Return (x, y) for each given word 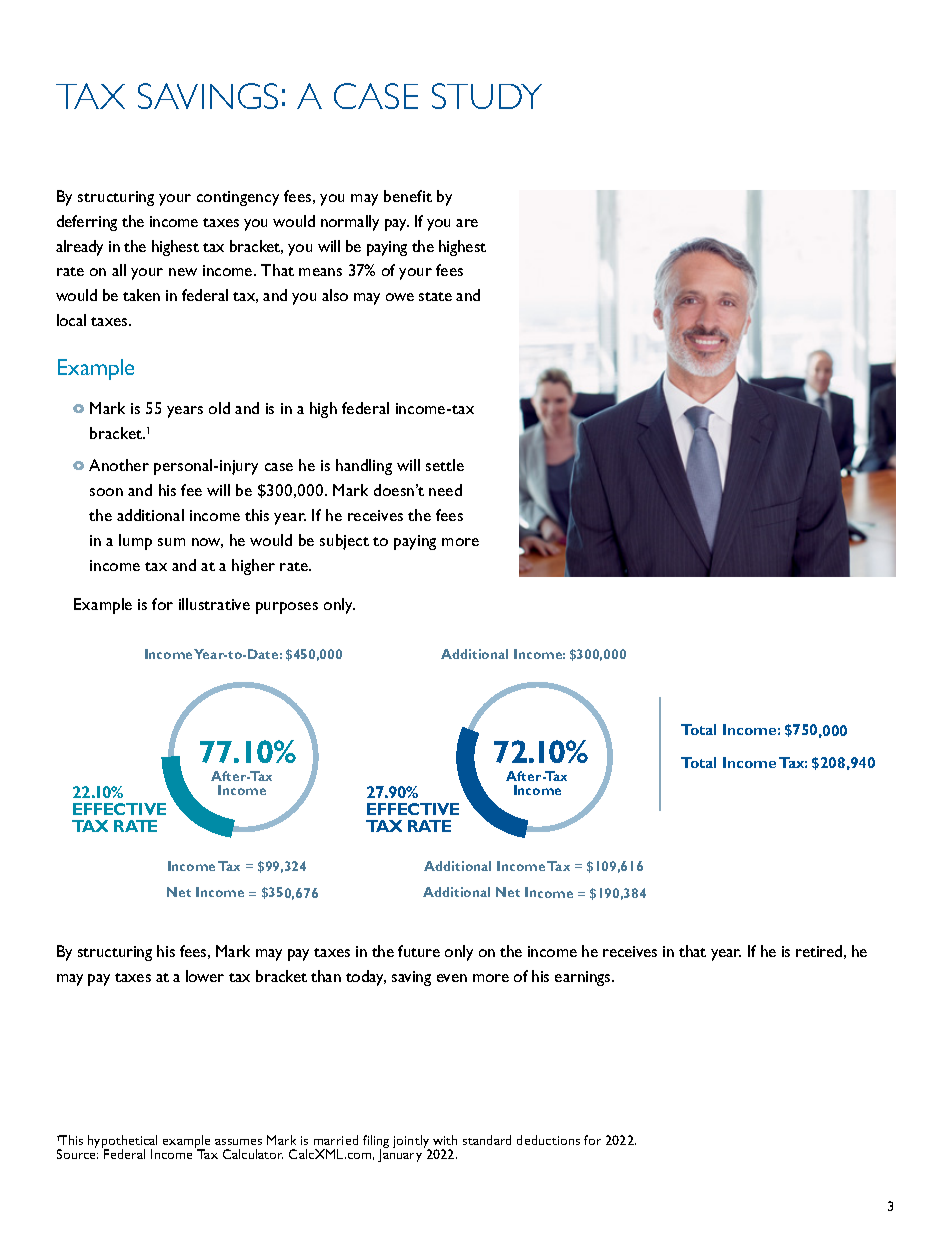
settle (445, 465)
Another (119, 465)
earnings (584, 978)
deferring (87, 223)
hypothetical (122, 1143)
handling (364, 467)
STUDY (487, 96)
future (419, 951)
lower (205, 976)
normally (350, 223)
